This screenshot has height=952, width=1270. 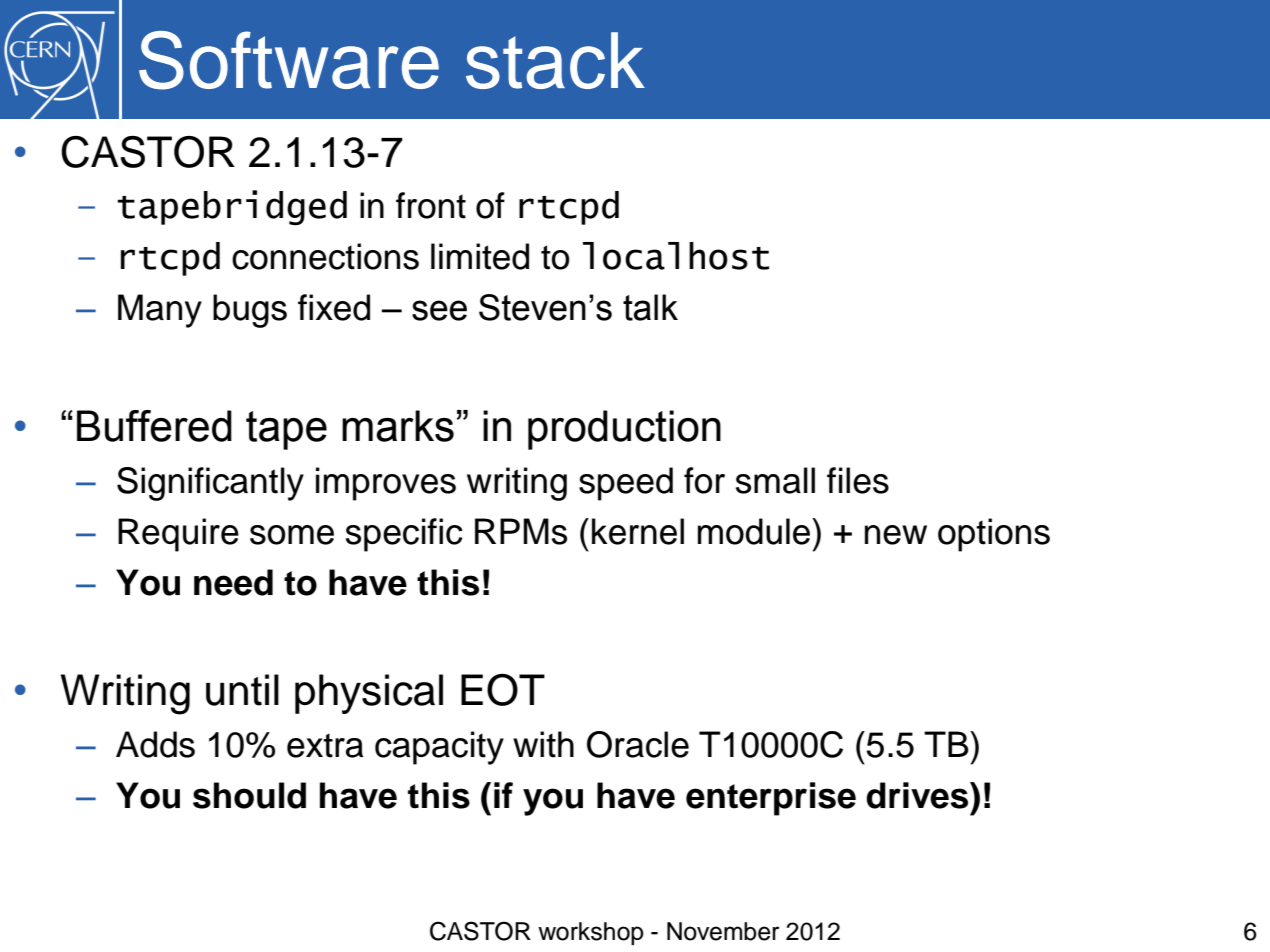 I want to click on speed, so click(x=626, y=484).
